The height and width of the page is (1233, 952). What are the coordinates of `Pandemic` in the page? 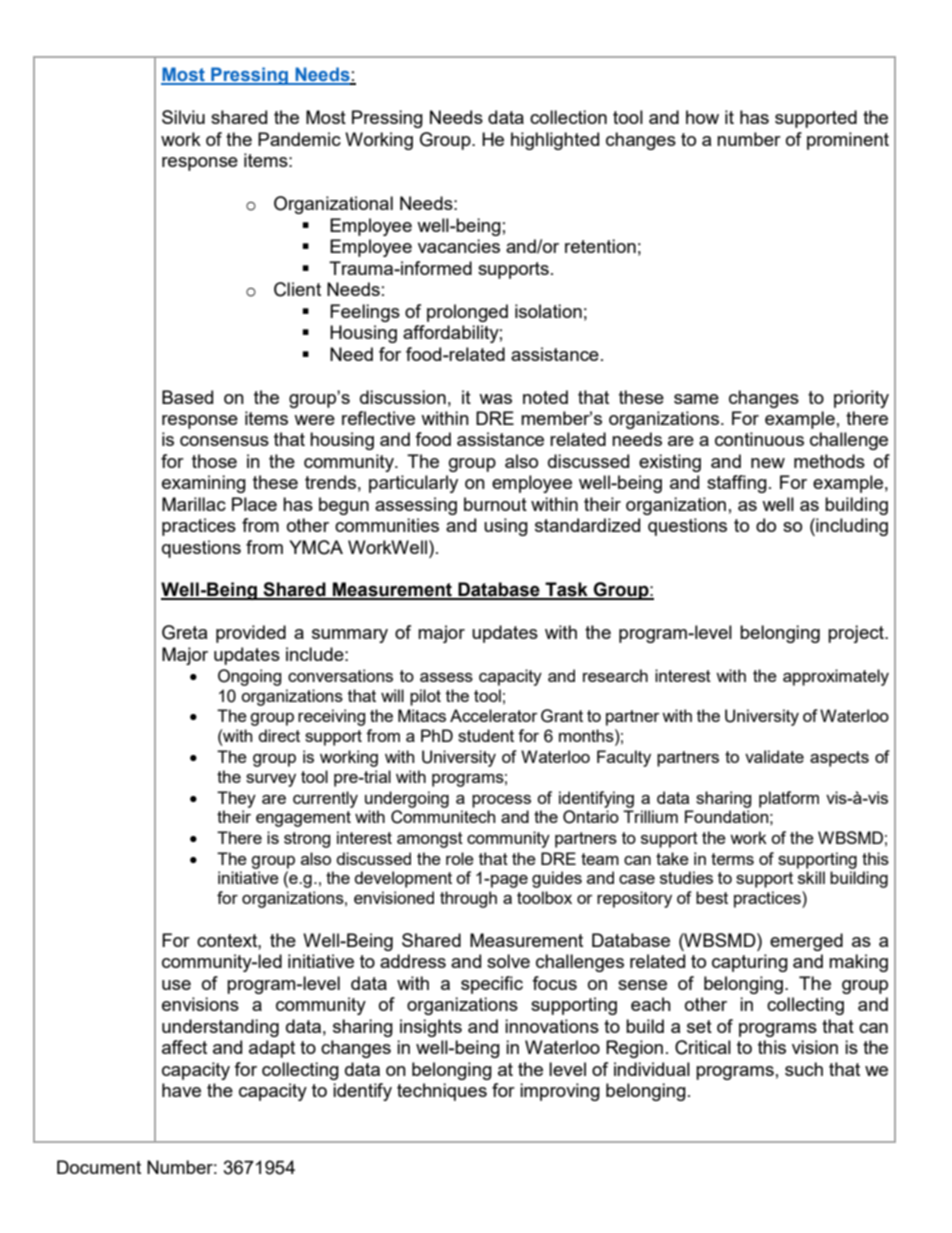 It's located at (299, 139).
